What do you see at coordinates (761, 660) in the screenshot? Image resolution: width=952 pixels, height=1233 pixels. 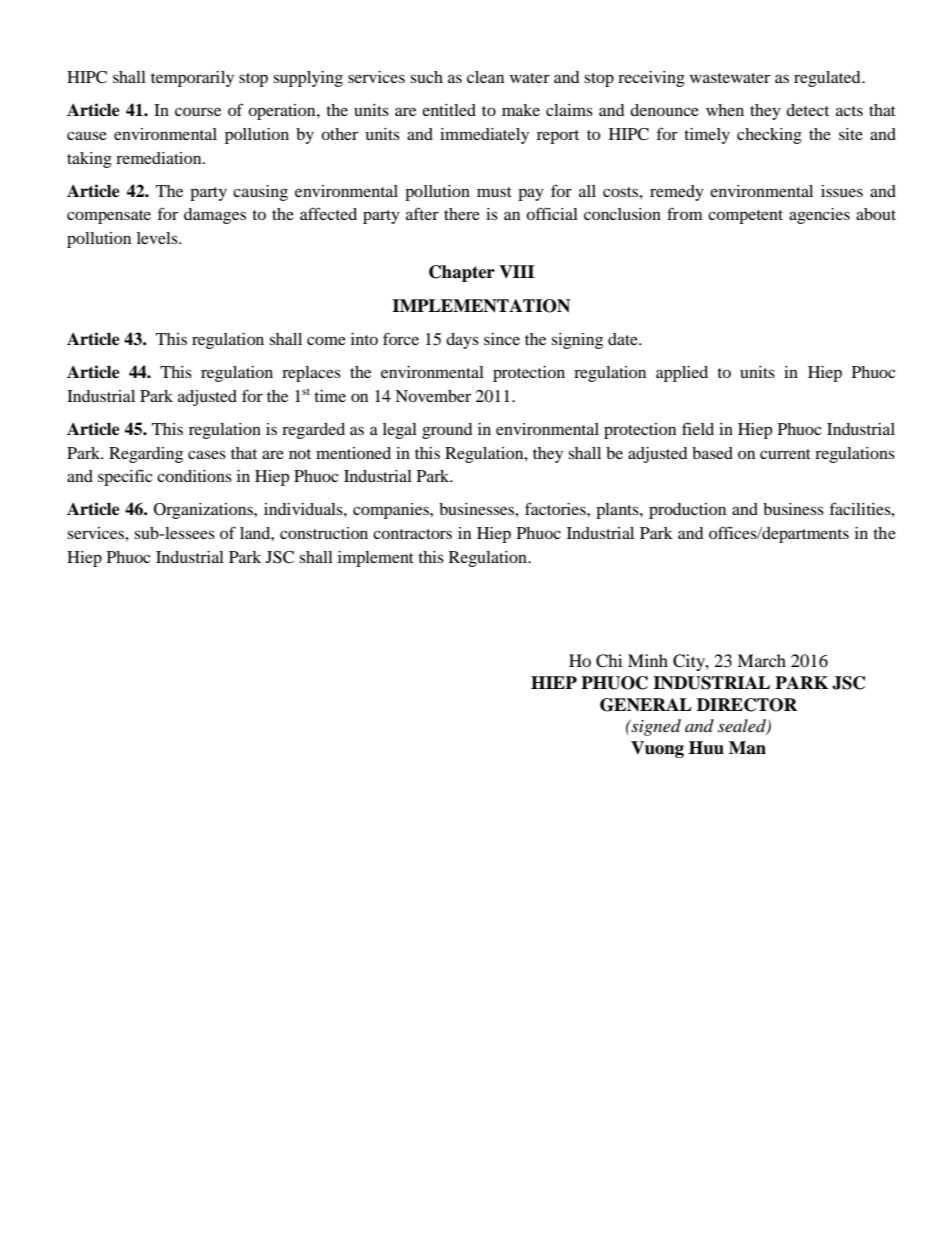 I see `March` at bounding box center [761, 660].
